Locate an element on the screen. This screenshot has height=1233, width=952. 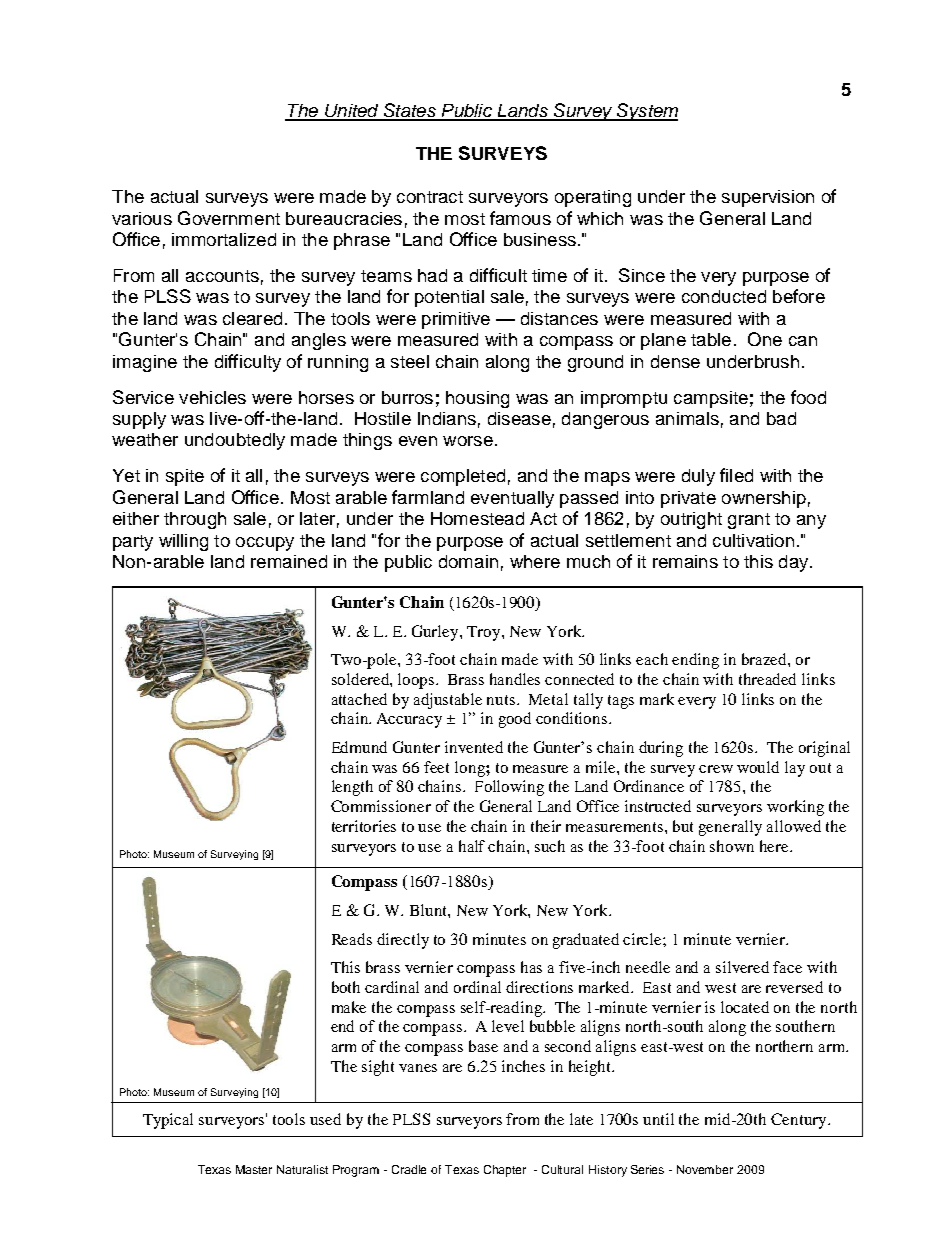
filed is located at coordinates (736, 475).
